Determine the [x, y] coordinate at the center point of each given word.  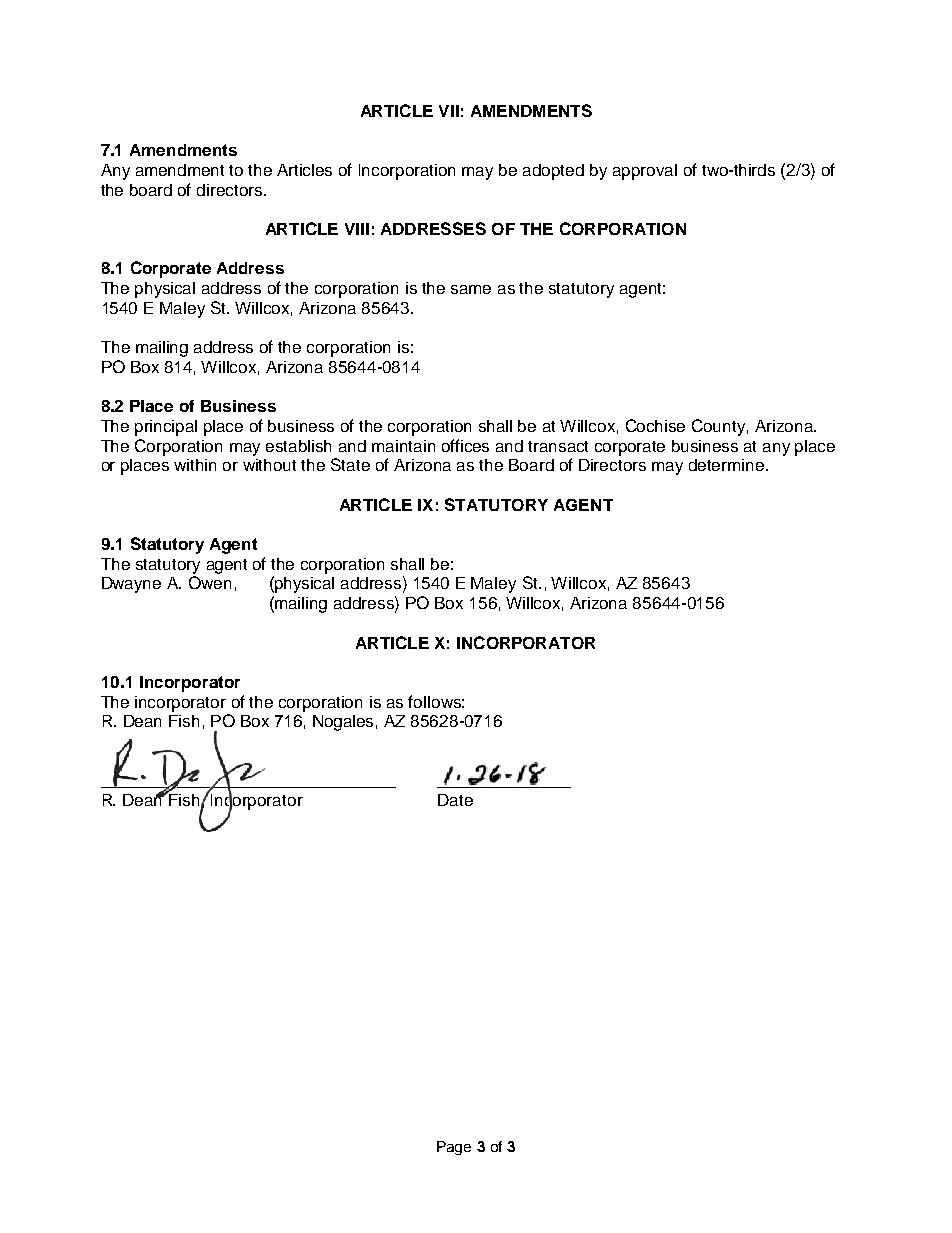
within [195, 465]
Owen [210, 582]
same [471, 289]
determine [728, 465]
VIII [357, 229]
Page [454, 1148]
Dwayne [131, 585]
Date [455, 800]
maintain [403, 446]
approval [645, 172]
